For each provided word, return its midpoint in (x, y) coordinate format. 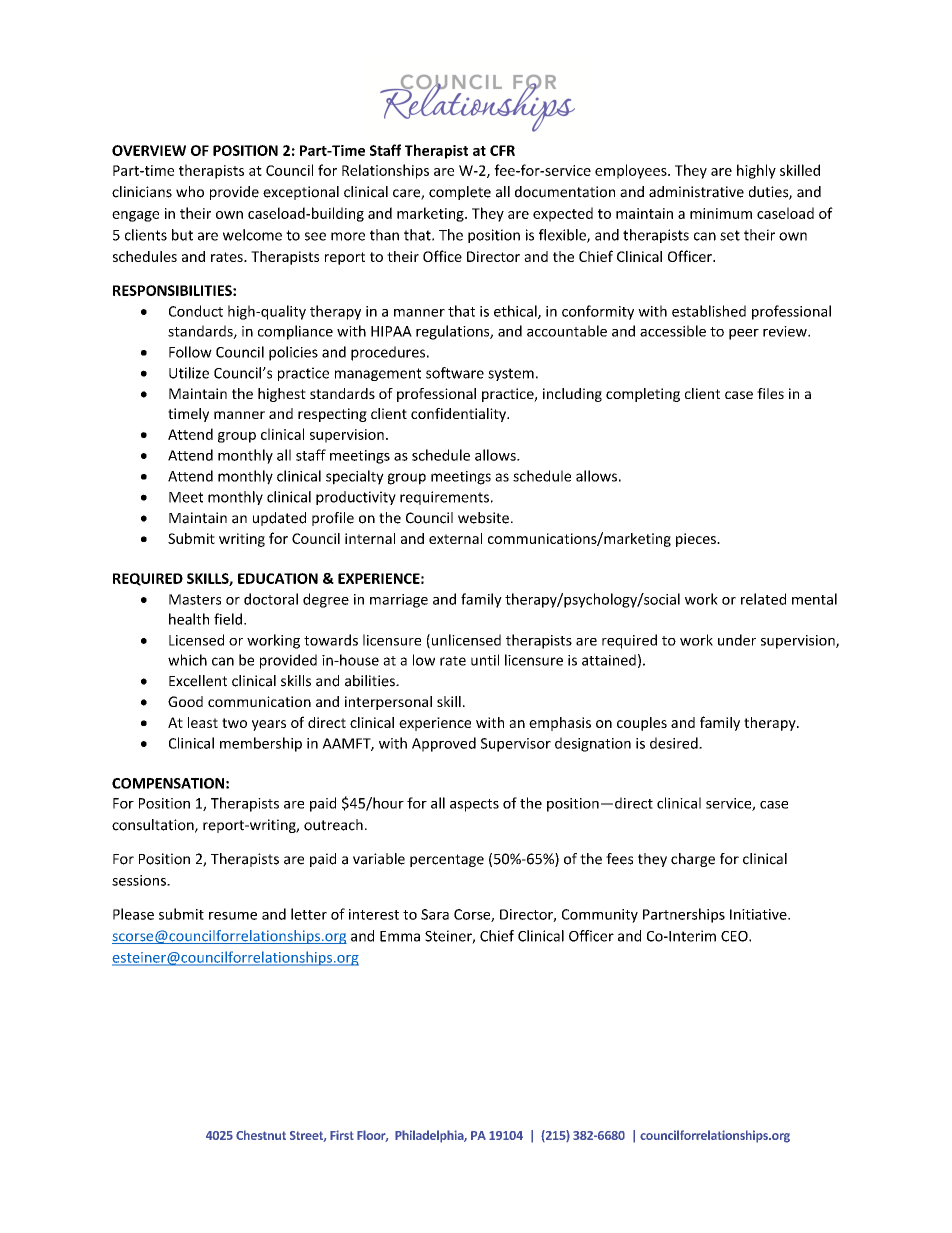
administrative (696, 192)
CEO (735, 936)
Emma (400, 936)
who (190, 192)
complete (460, 193)
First (342, 1135)
